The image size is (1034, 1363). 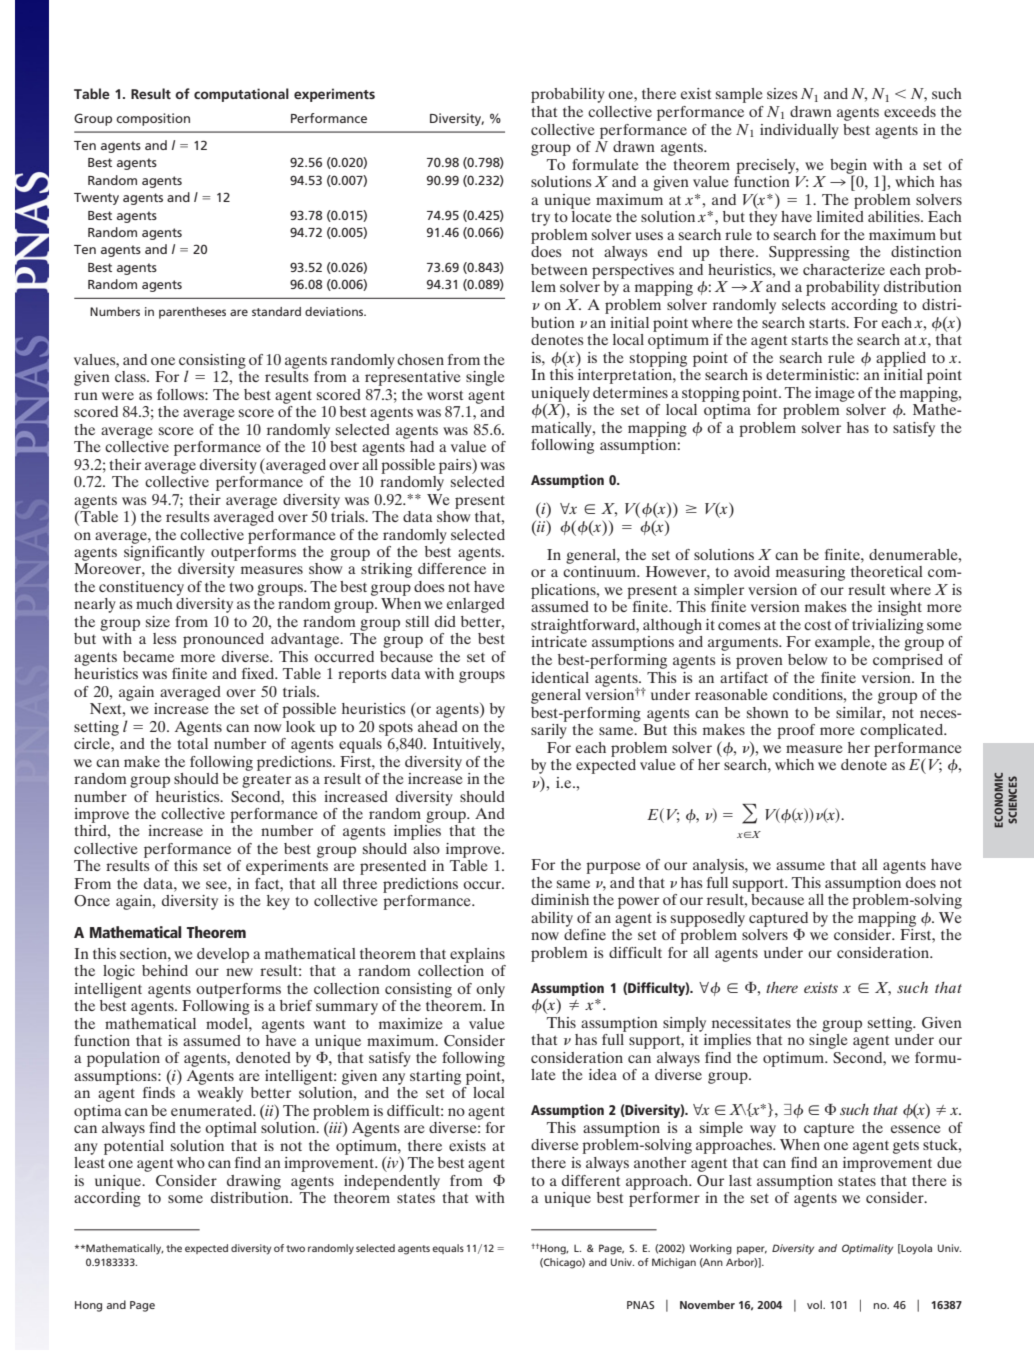 What do you see at coordinates (640, 1305) in the document?
I see `PNAS` at bounding box center [640, 1305].
